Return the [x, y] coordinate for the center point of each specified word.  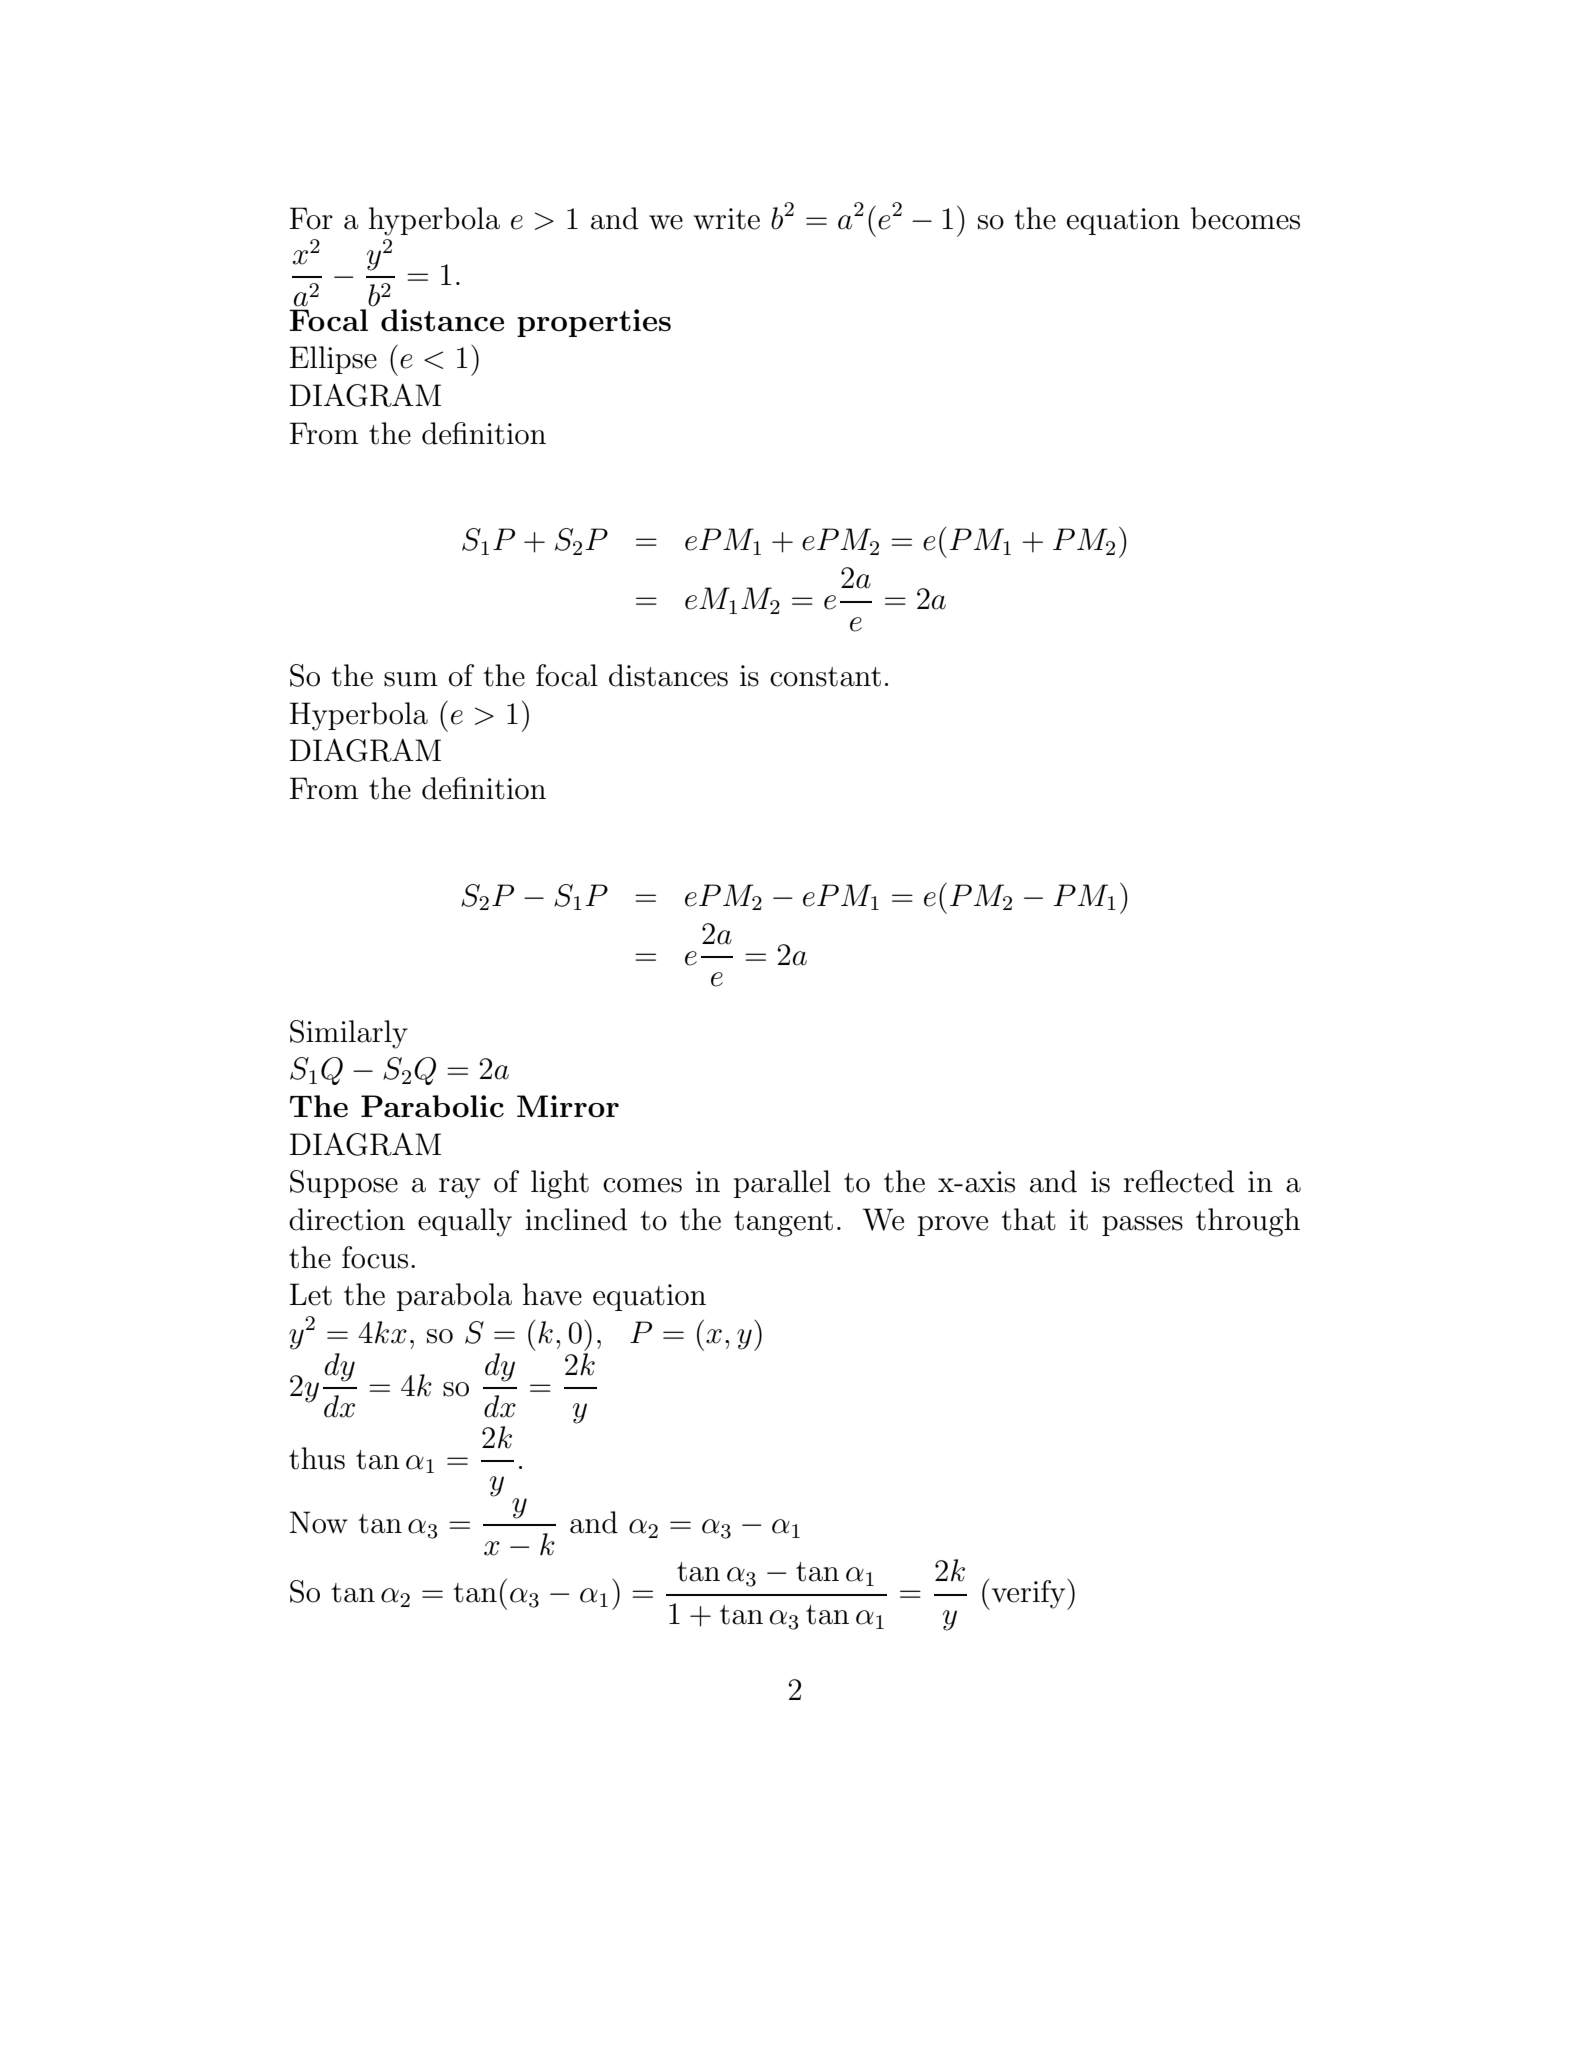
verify [1028, 1594]
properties [594, 323]
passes [1142, 1226]
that [1028, 1219]
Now [319, 1522]
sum [411, 679]
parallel [782, 1184]
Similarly [349, 1034]
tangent [783, 1224]
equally [465, 1222]
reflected [1178, 1181]
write [726, 219]
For [311, 218]
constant [825, 677]
